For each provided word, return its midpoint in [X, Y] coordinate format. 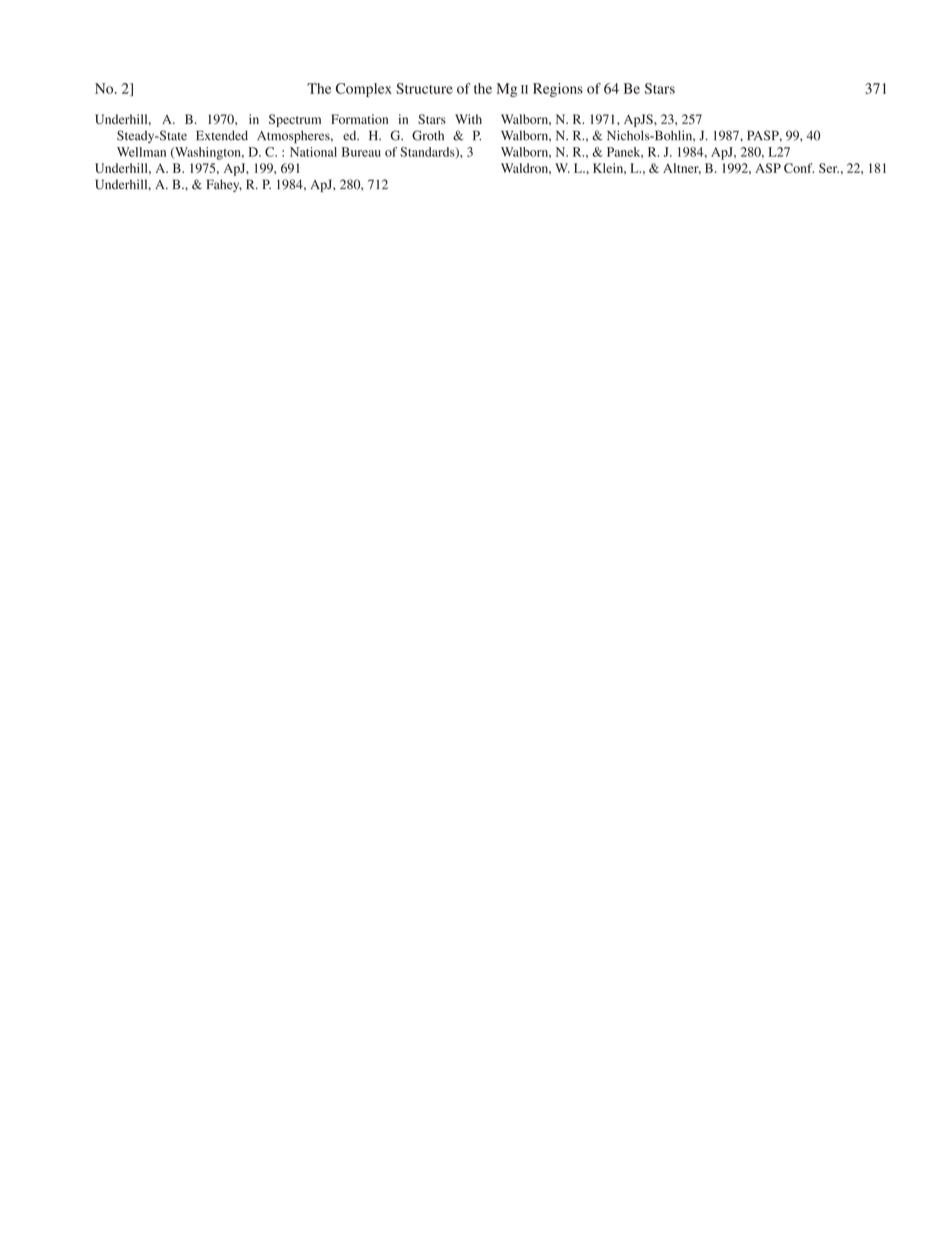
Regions [558, 90]
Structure [424, 88]
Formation [359, 119]
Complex [364, 90]
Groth [428, 135]
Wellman [141, 152]
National [313, 152]
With [468, 119]
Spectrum [295, 120]
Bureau [361, 152]
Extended [222, 135]
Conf [799, 168]
